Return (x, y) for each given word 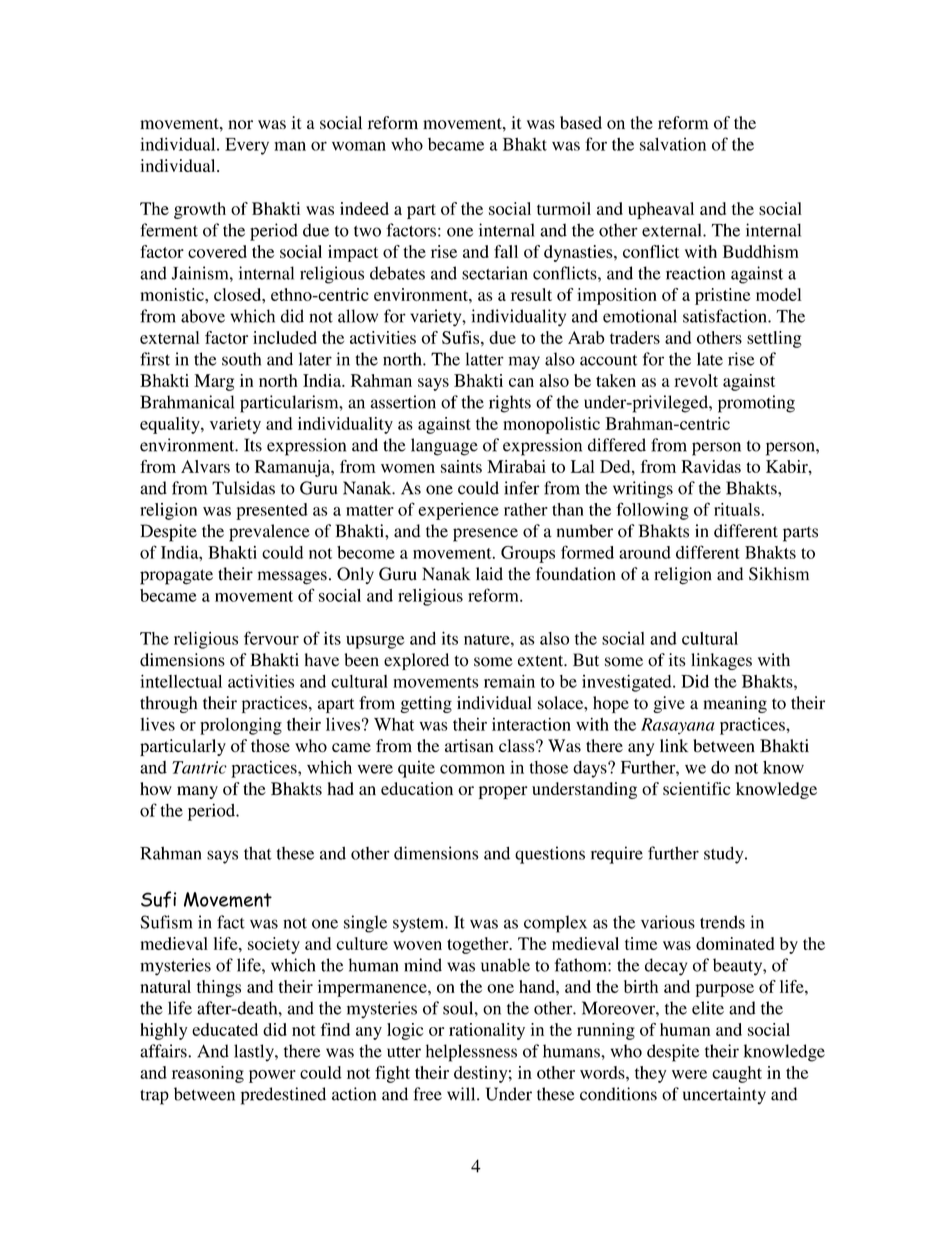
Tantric (199, 767)
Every (247, 146)
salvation (673, 144)
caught (737, 1074)
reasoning (208, 1074)
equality (171, 425)
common (472, 769)
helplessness (471, 1053)
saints (461, 466)
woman (359, 146)
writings (643, 490)
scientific (697, 788)
